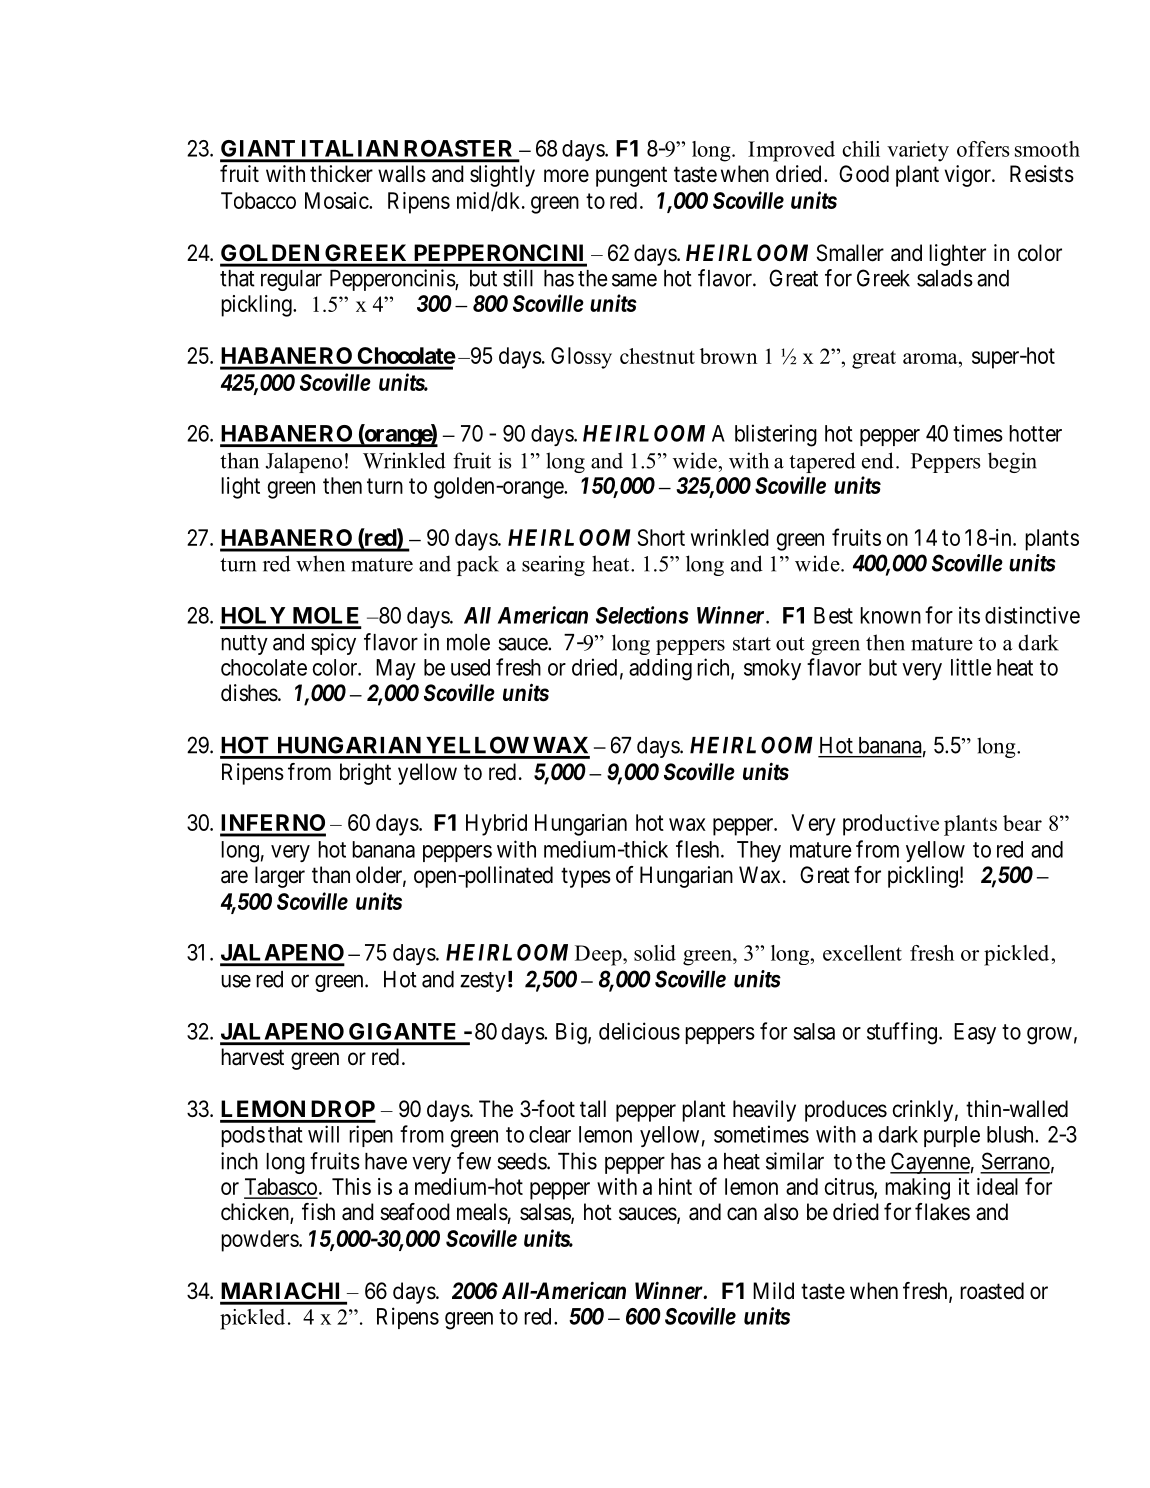 The height and width of the document is (1488, 1150). What do you see at coordinates (968, 176) in the document?
I see `vigor` at bounding box center [968, 176].
